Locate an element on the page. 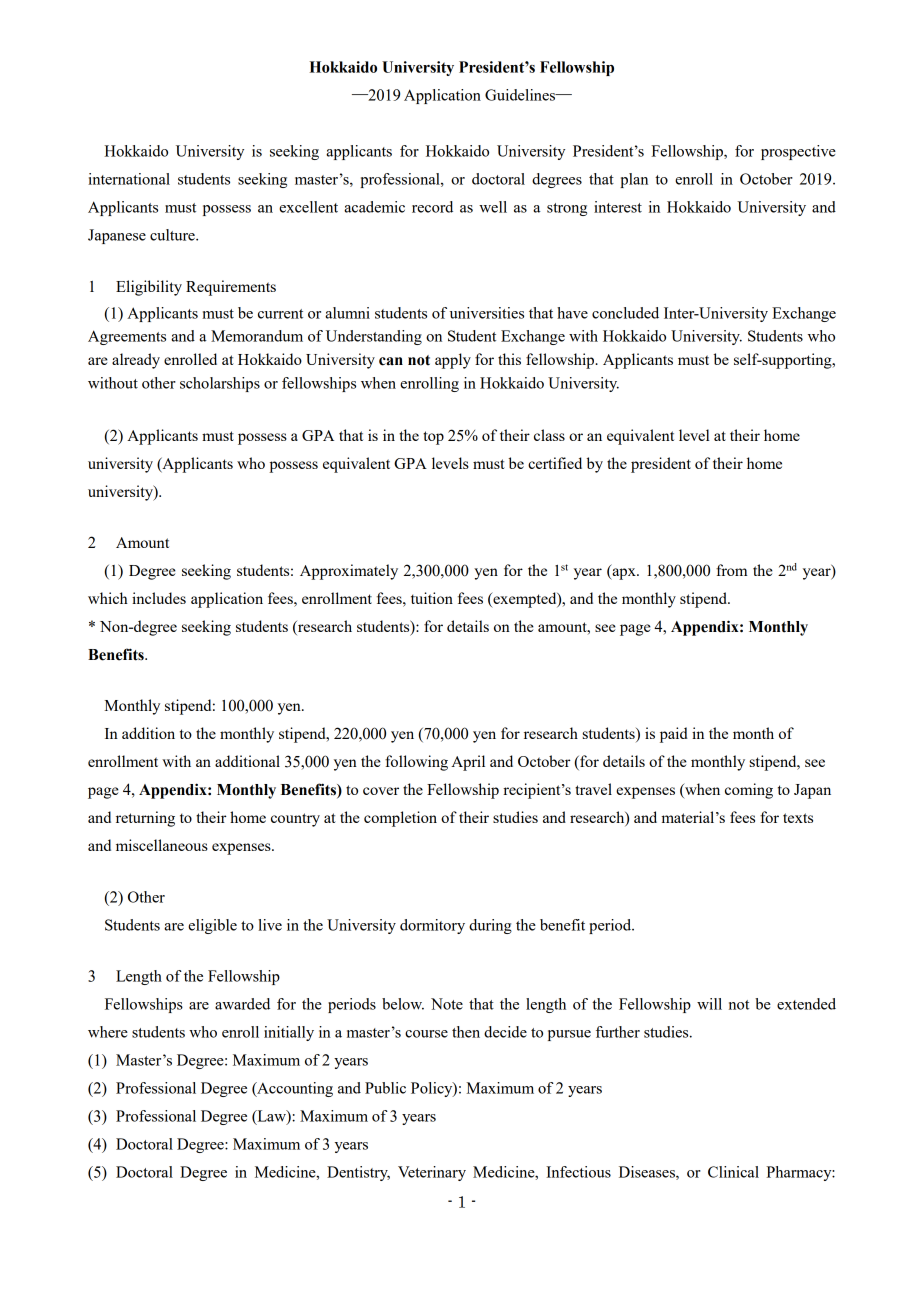  prospective is located at coordinates (798, 152).
